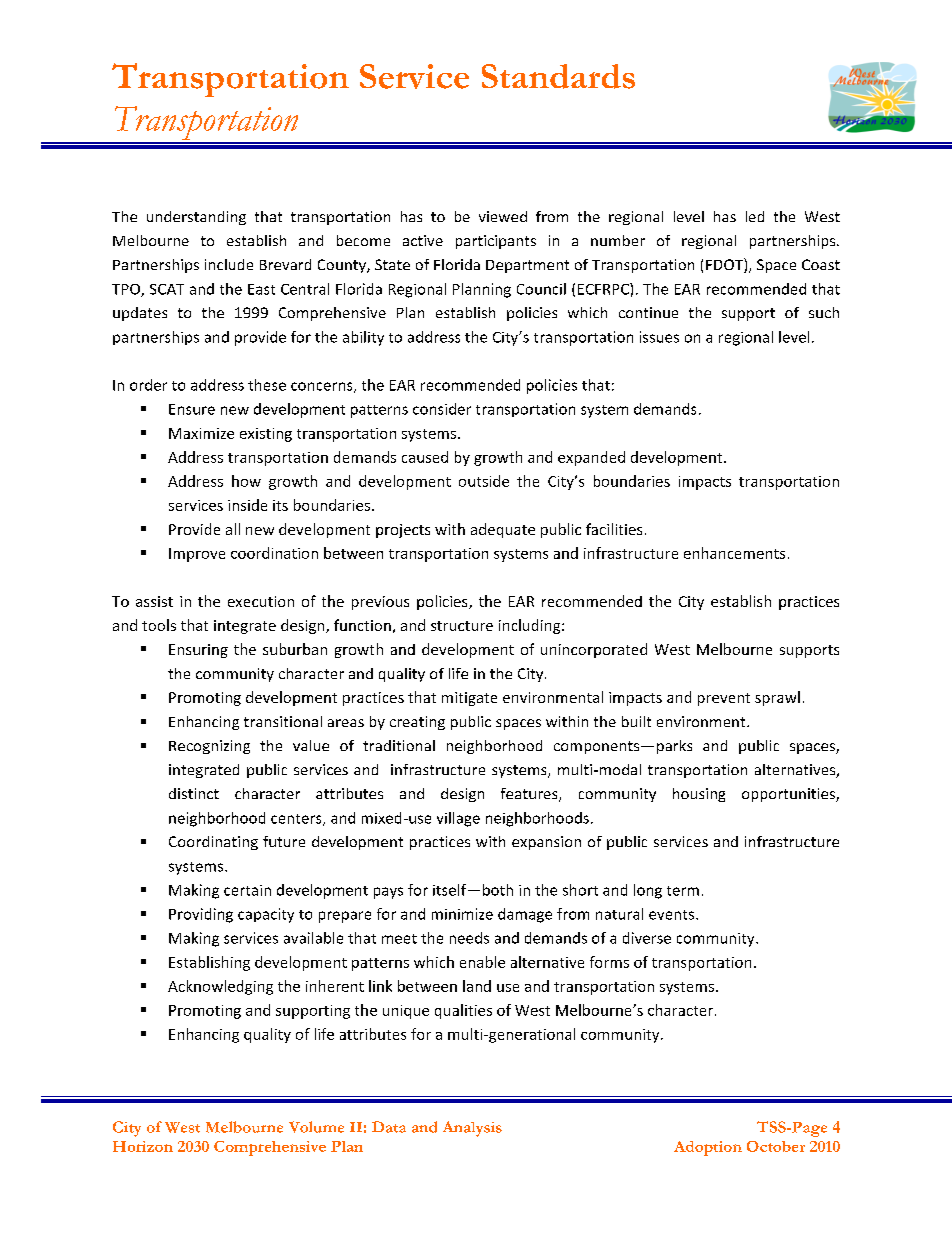  Describe the element at coordinates (458, 819) in the screenshot. I see `village` at that location.
